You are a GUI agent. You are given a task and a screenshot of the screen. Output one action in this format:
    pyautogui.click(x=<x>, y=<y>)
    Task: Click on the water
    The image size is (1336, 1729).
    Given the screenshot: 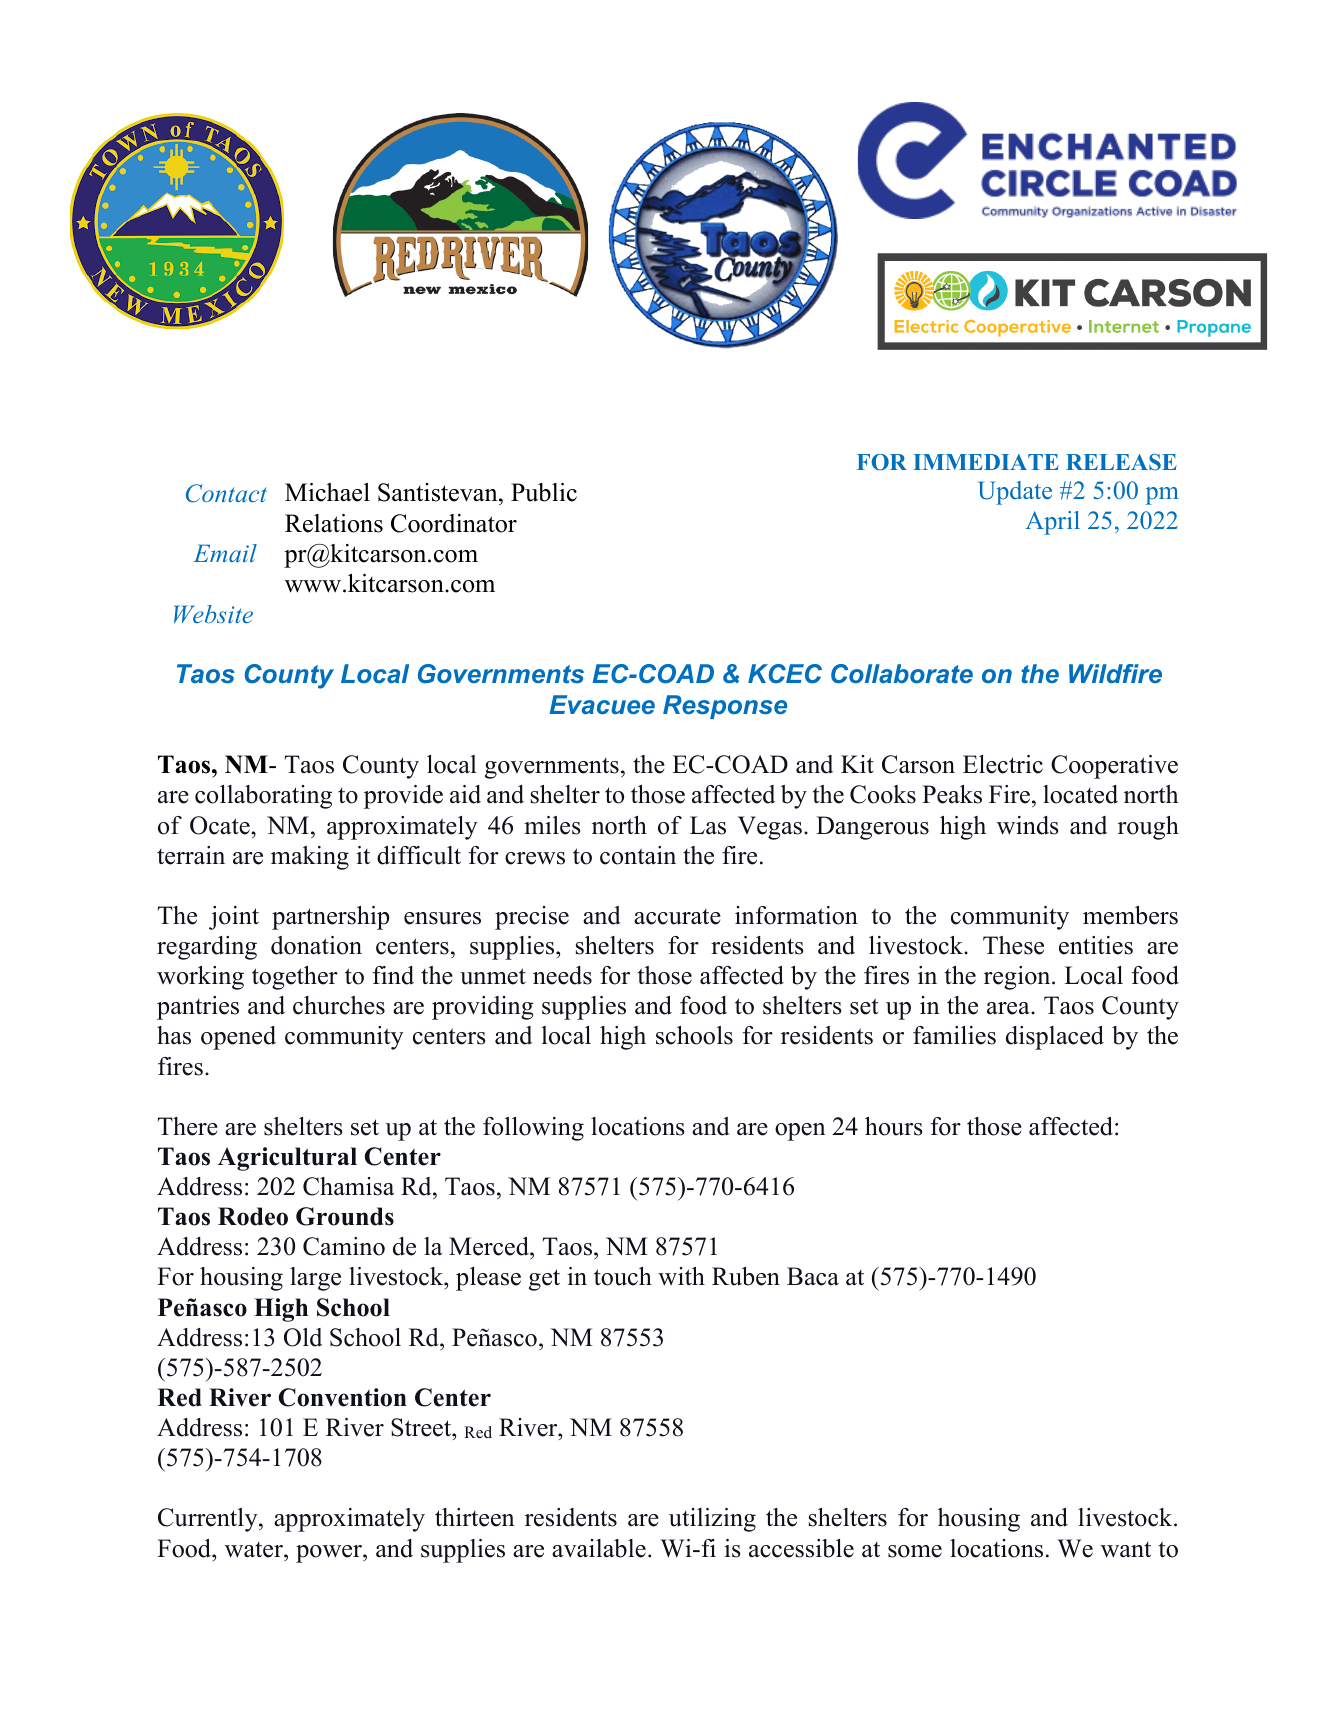 What is the action you would take?
    pyautogui.click(x=255, y=1550)
